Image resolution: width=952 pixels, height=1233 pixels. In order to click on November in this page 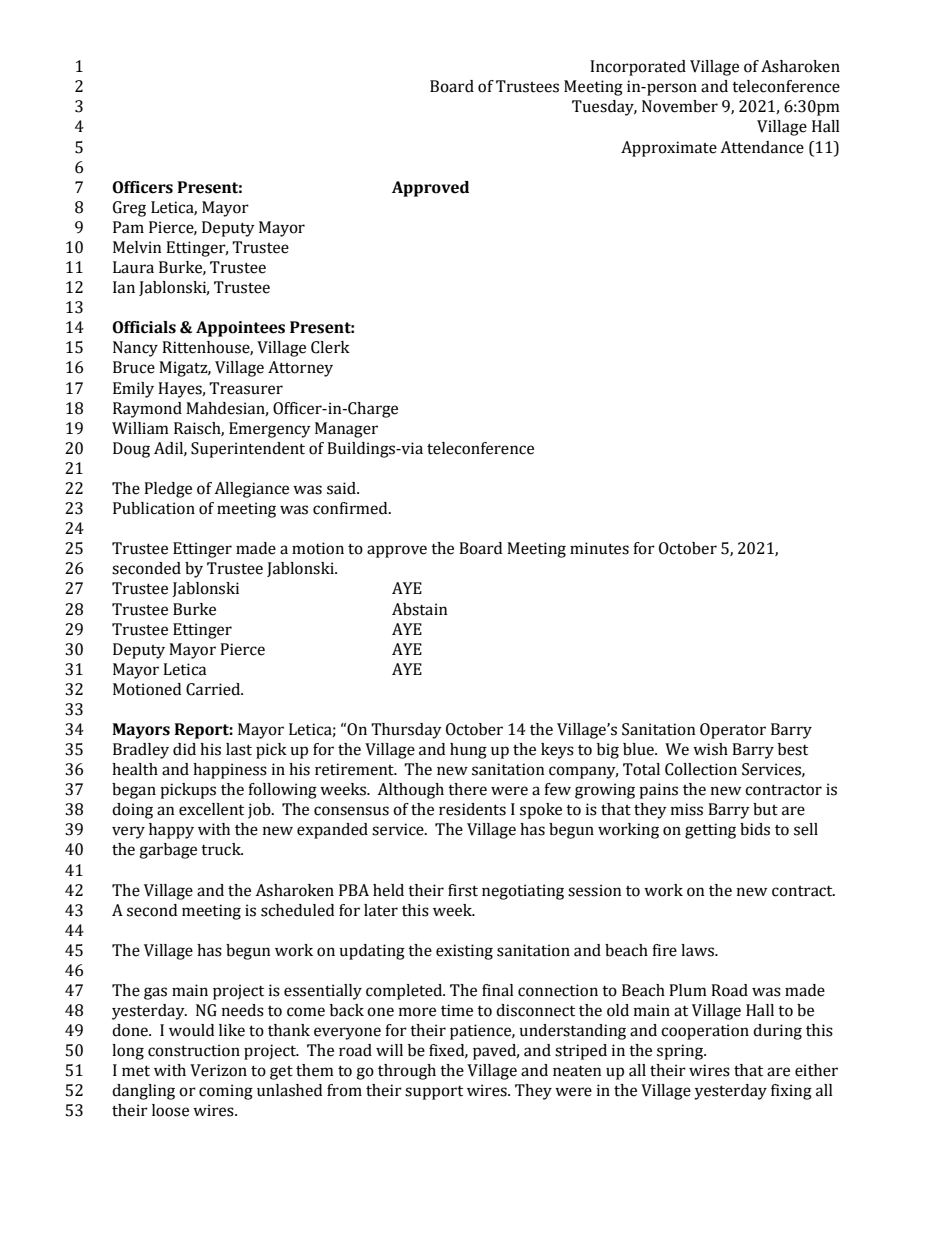, I will do `click(680, 106)`.
